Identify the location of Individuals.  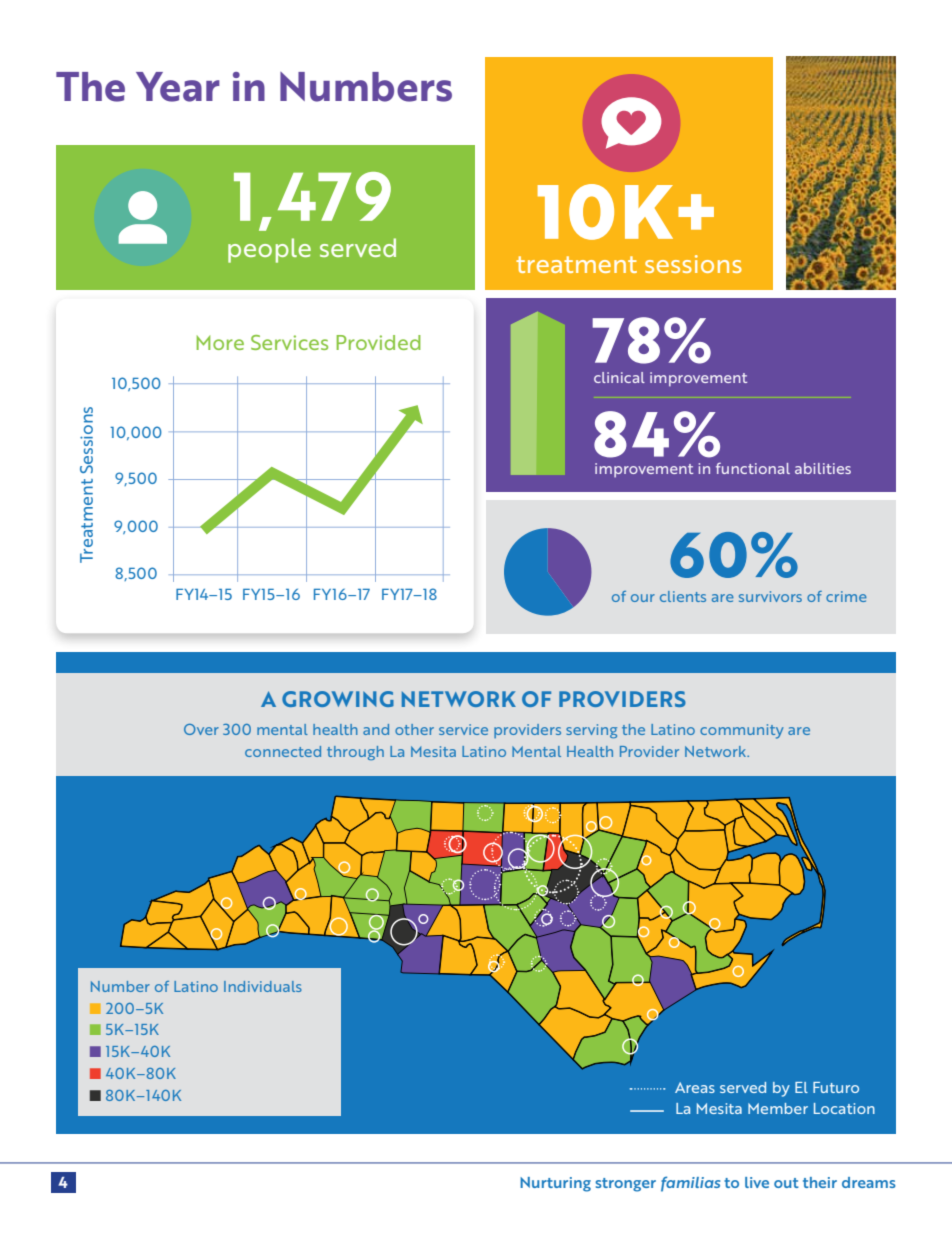
(263, 986).
